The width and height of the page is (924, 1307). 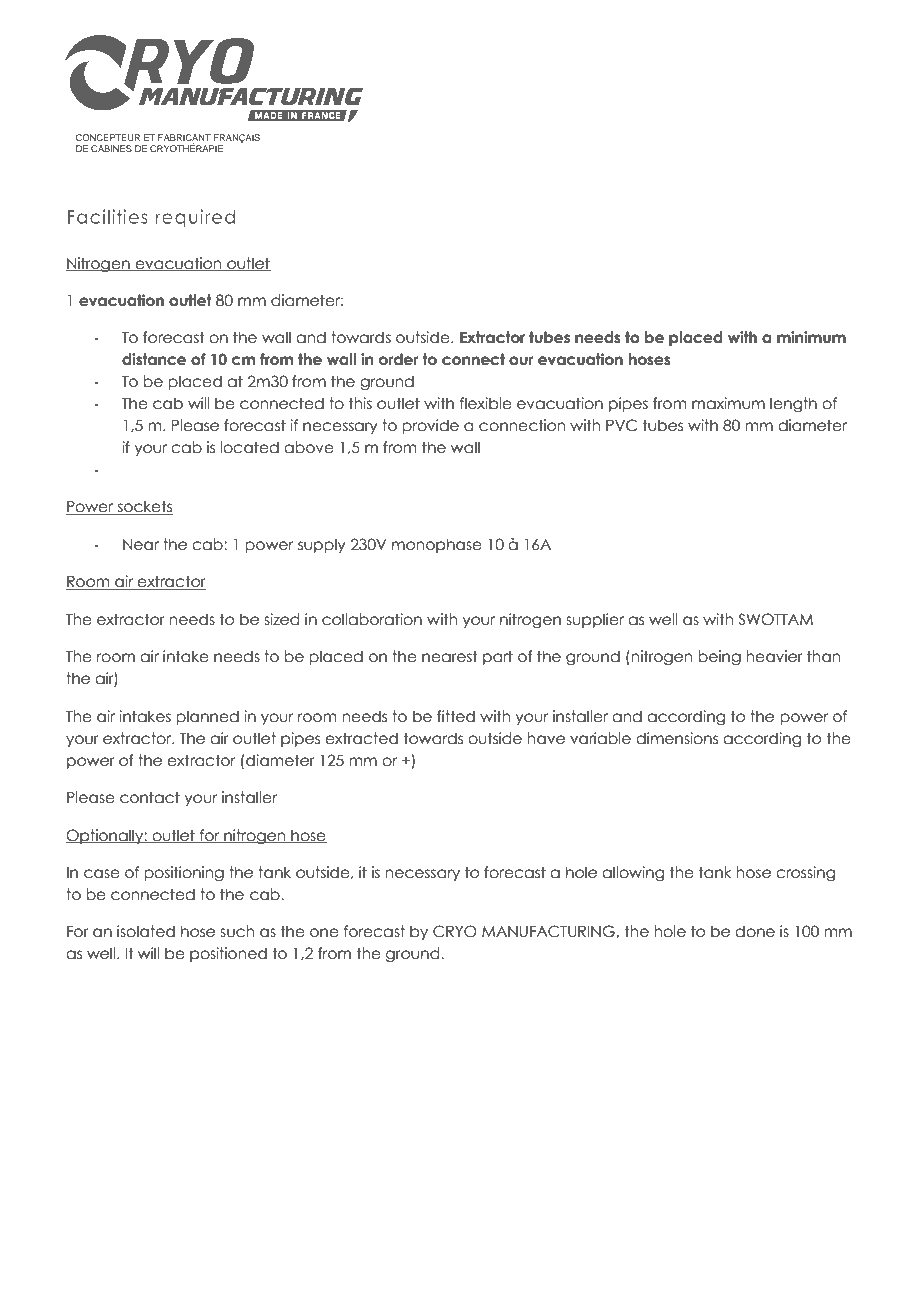 I want to click on isolated, so click(x=146, y=931).
